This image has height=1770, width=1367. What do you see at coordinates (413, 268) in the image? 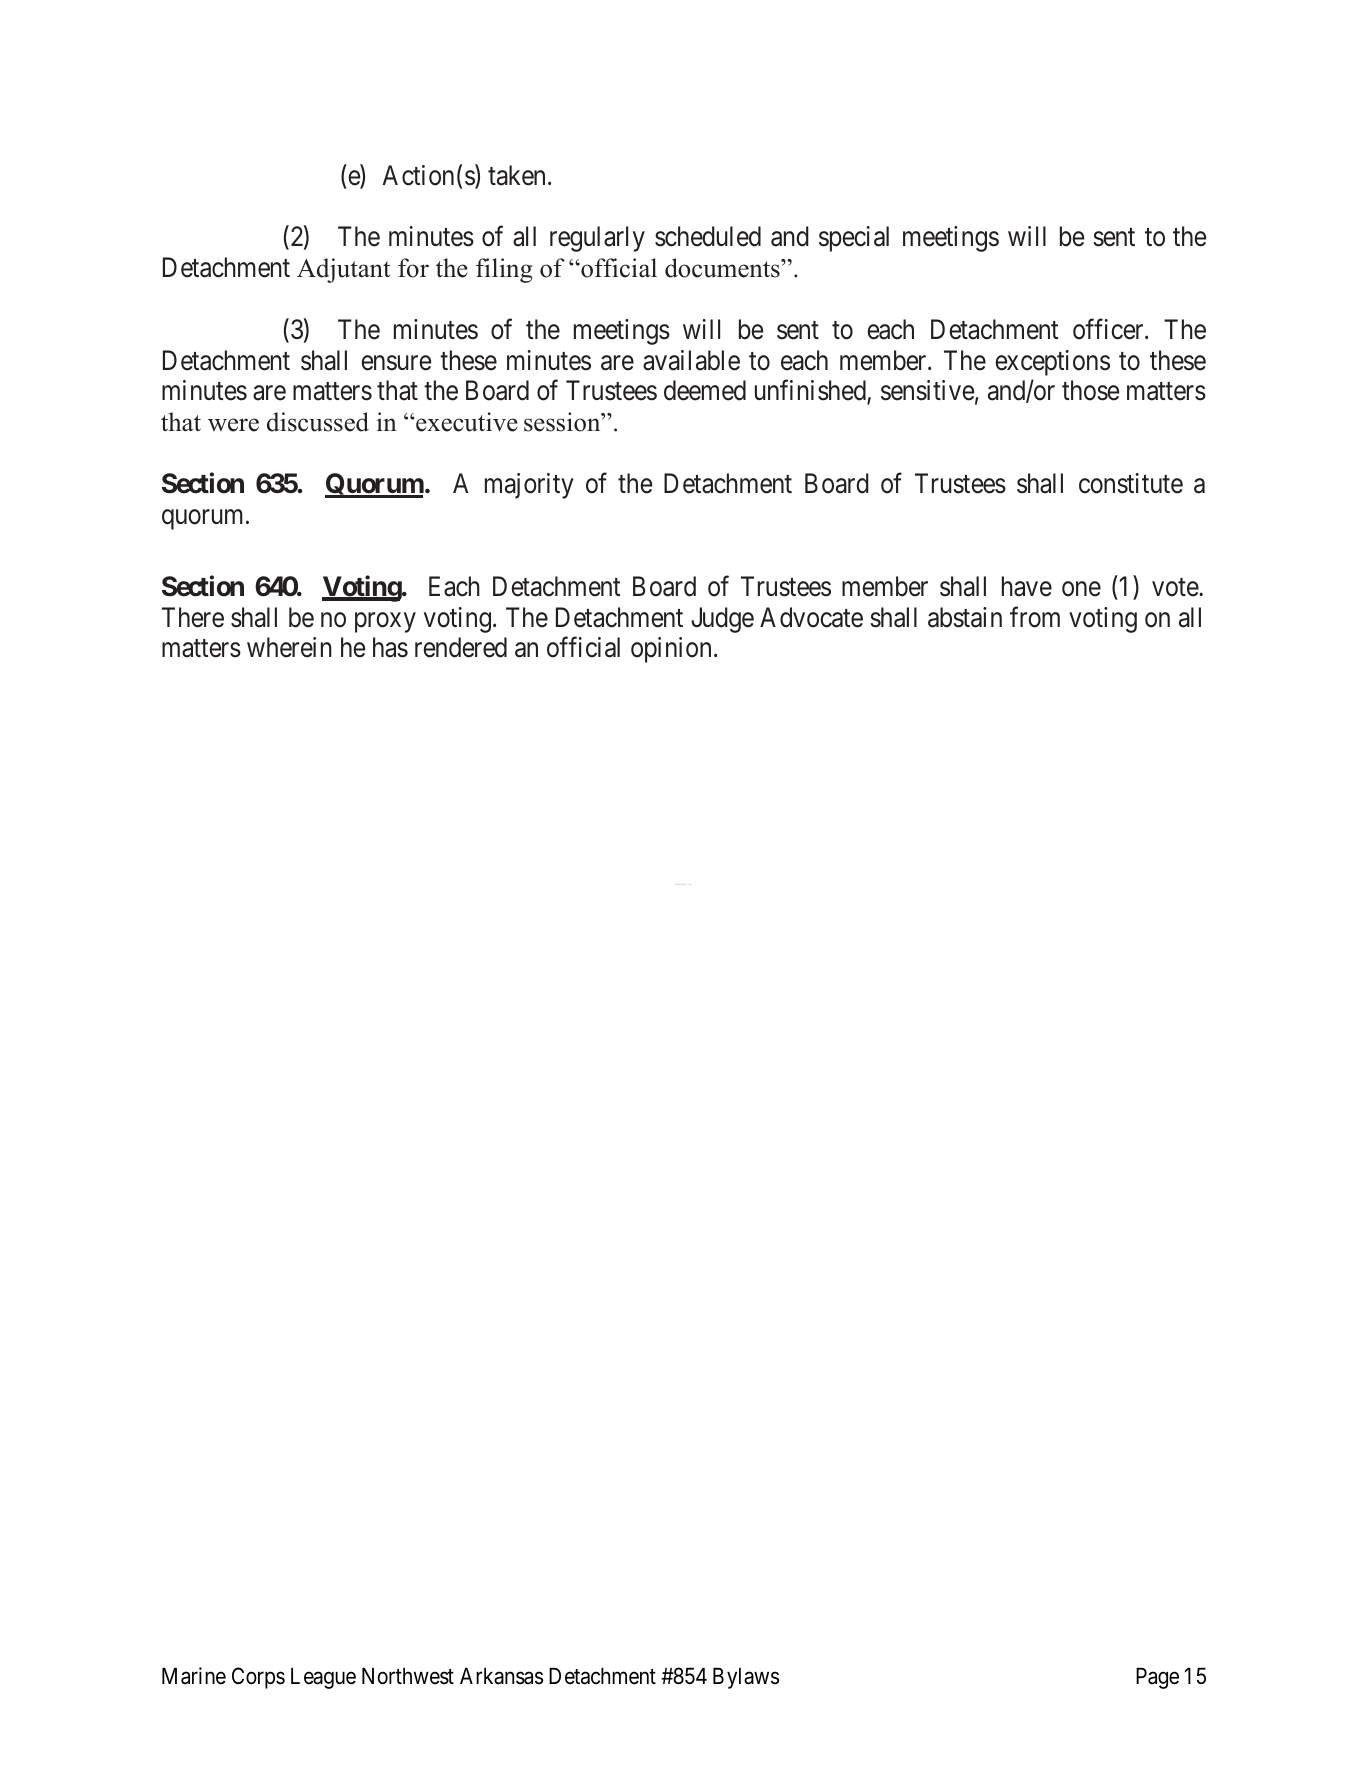
I see `for` at bounding box center [413, 268].
